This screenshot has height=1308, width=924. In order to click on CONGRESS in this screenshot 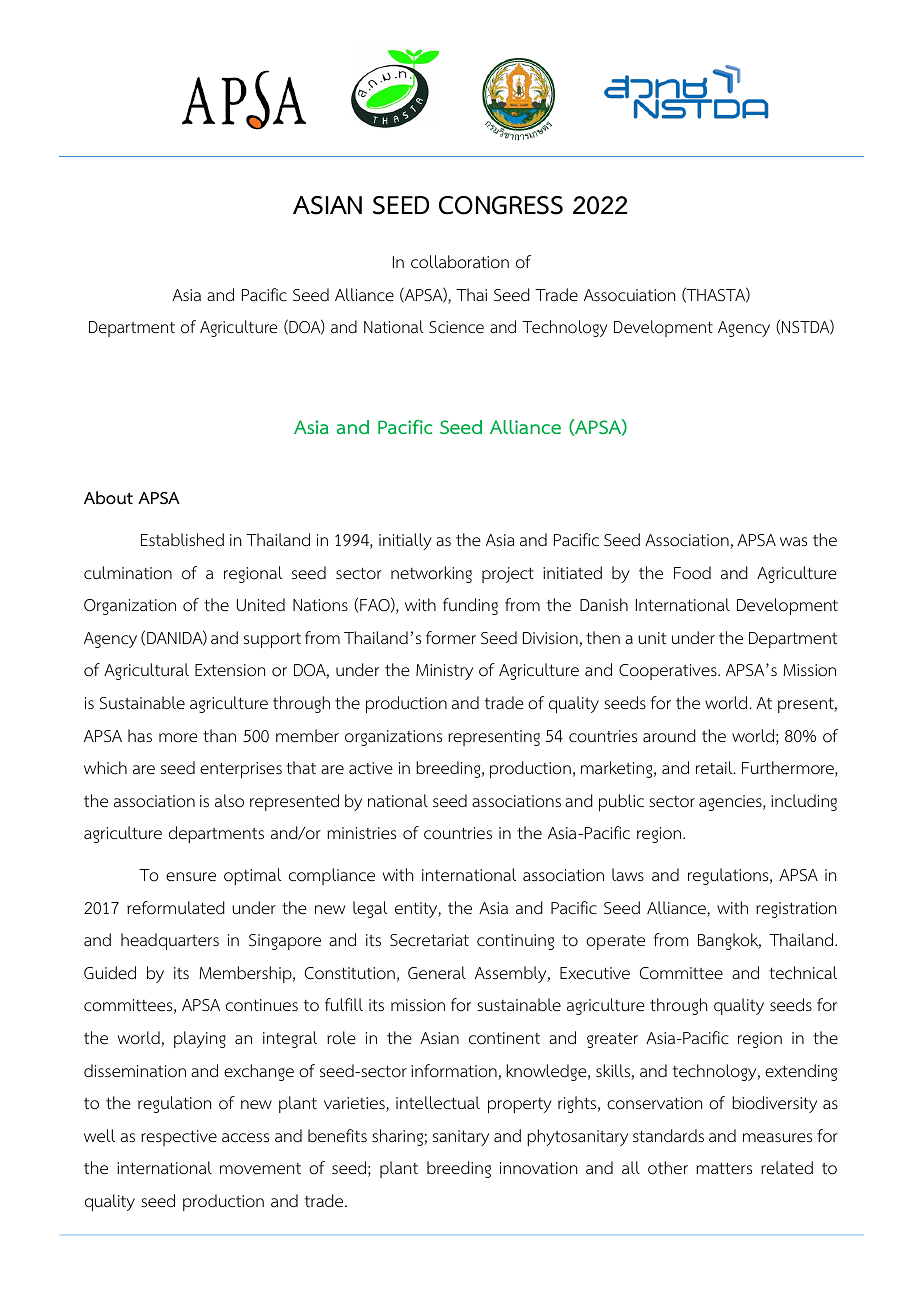, I will do `click(501, 205)`.
